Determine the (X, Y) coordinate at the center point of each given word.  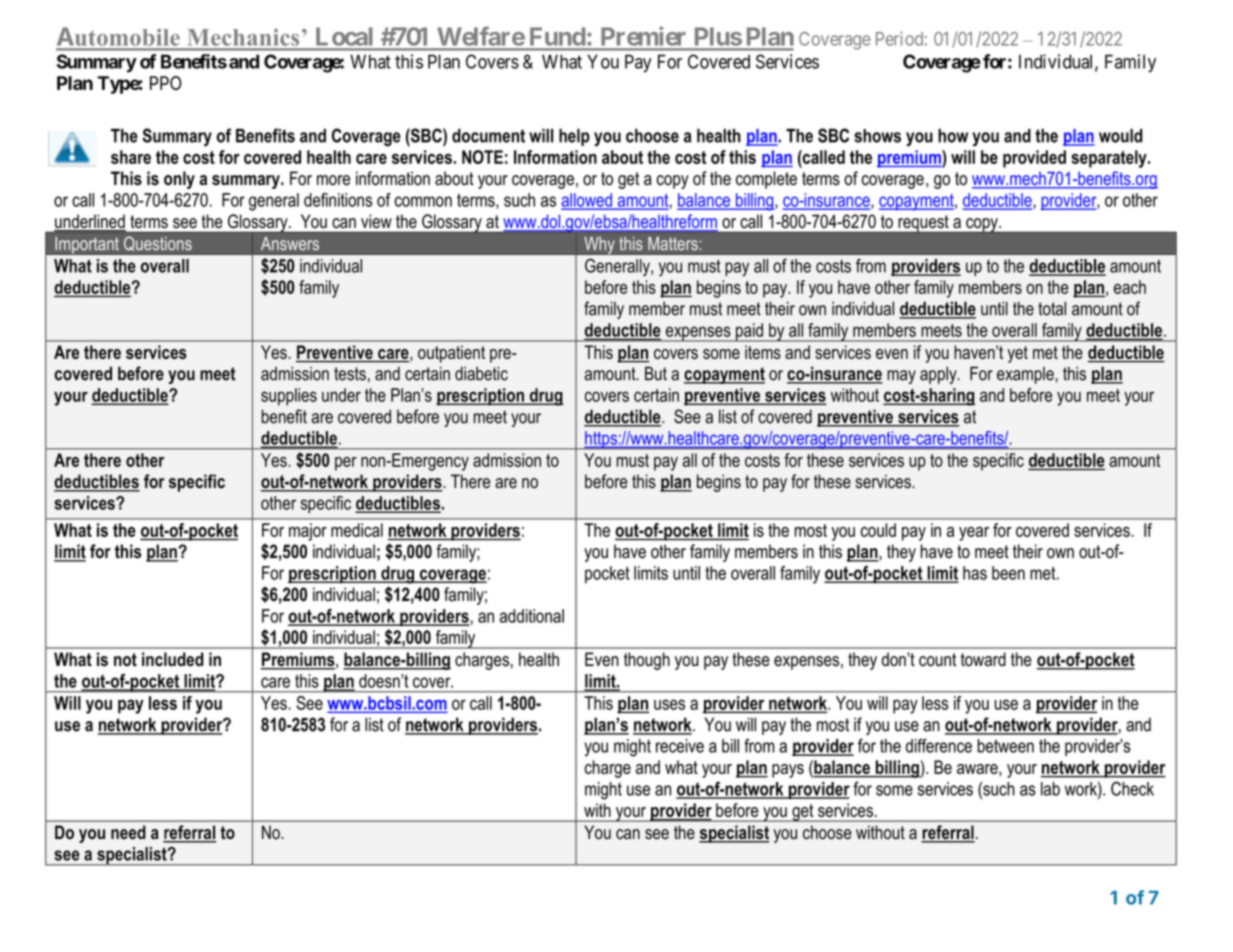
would (1120, 136)
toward (983, 659)
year (974, 534)
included (172, 659)
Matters (674, 243)
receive (680, 746)
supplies (289, 397)
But (656, 373)
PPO (166, 83)
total (1052, 308)
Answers (290, 243)
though (647, 661)
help (574, 137)
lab (1050, 789)
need (128, 832)
